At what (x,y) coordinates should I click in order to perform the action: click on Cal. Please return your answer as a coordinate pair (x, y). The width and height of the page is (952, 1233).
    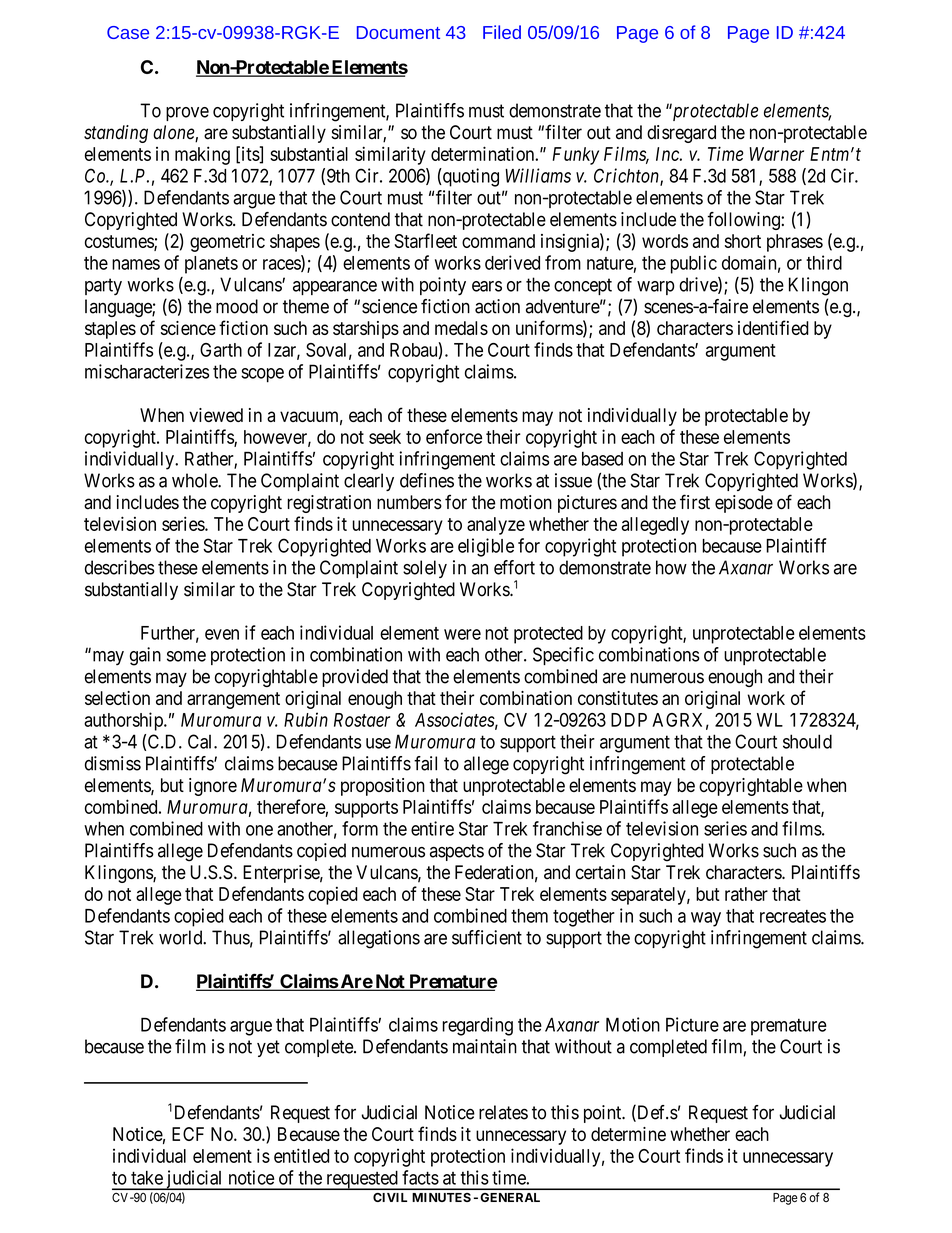
    Looking at the image, I should click on (201, 741).
